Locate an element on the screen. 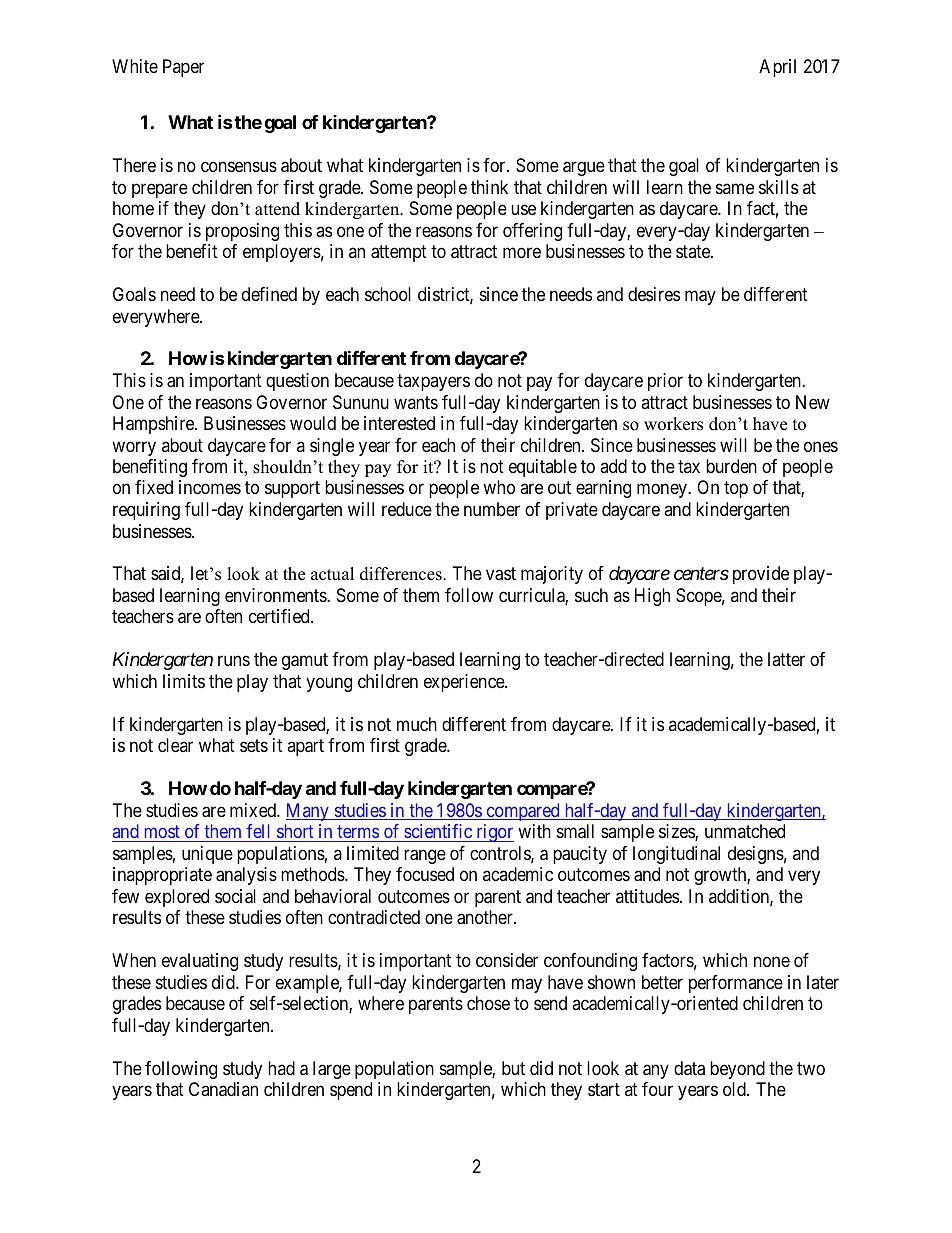  Canadian is located at coordinates (223, 1089).
